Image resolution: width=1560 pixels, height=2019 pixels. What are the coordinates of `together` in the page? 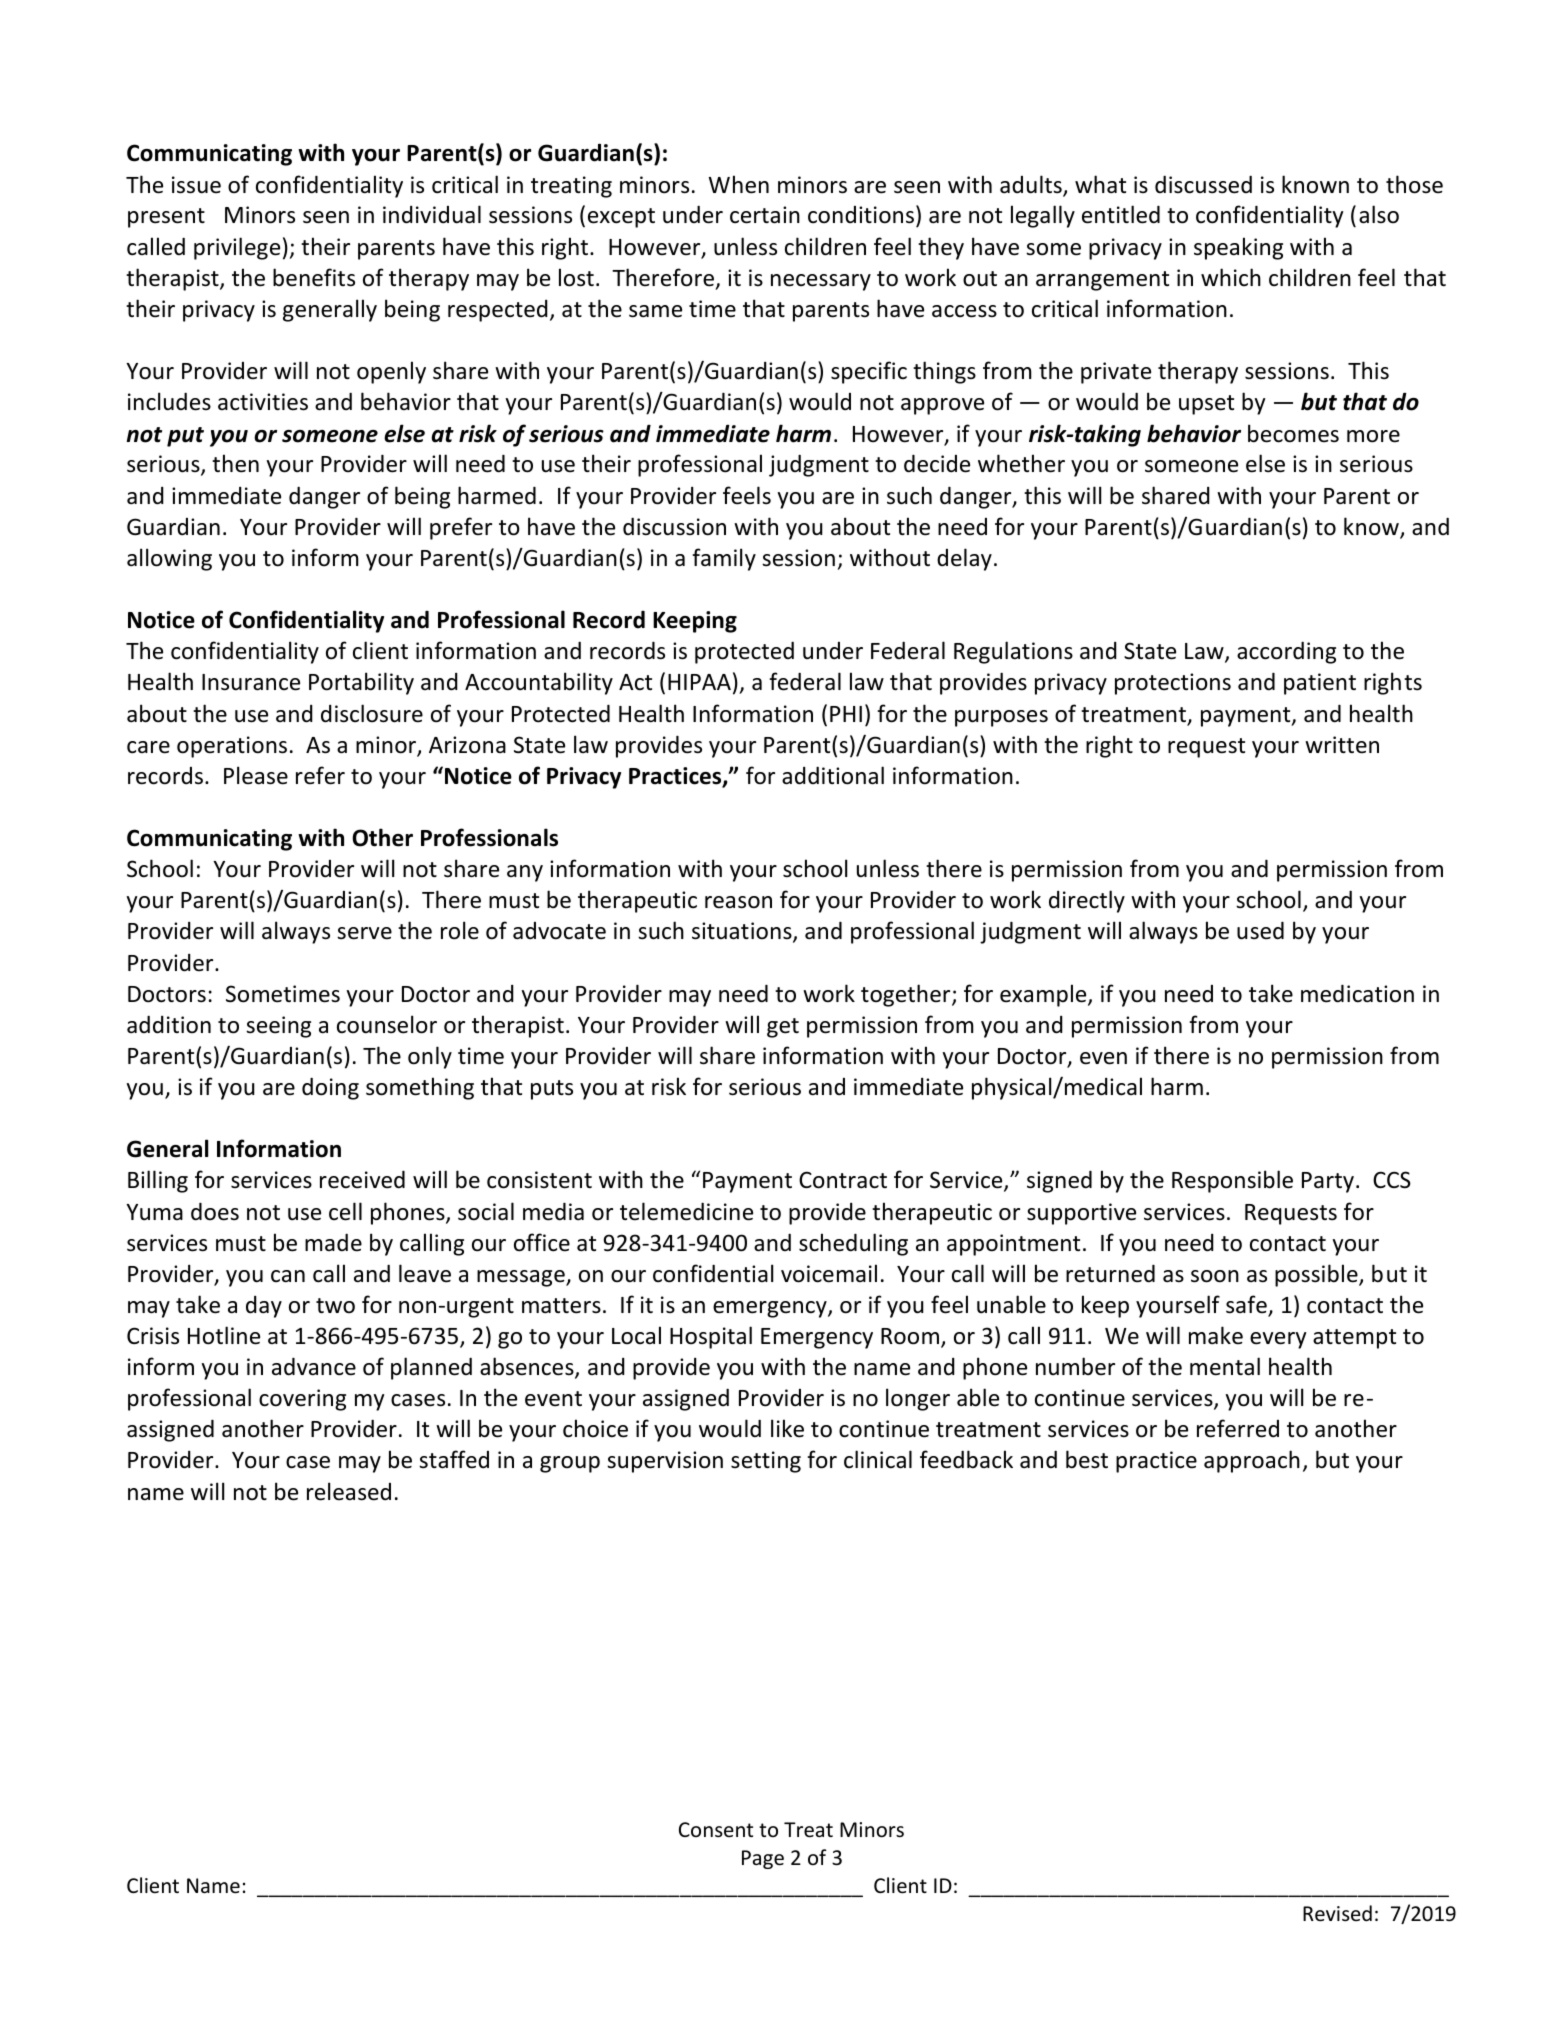 It's located at (907, 995).
